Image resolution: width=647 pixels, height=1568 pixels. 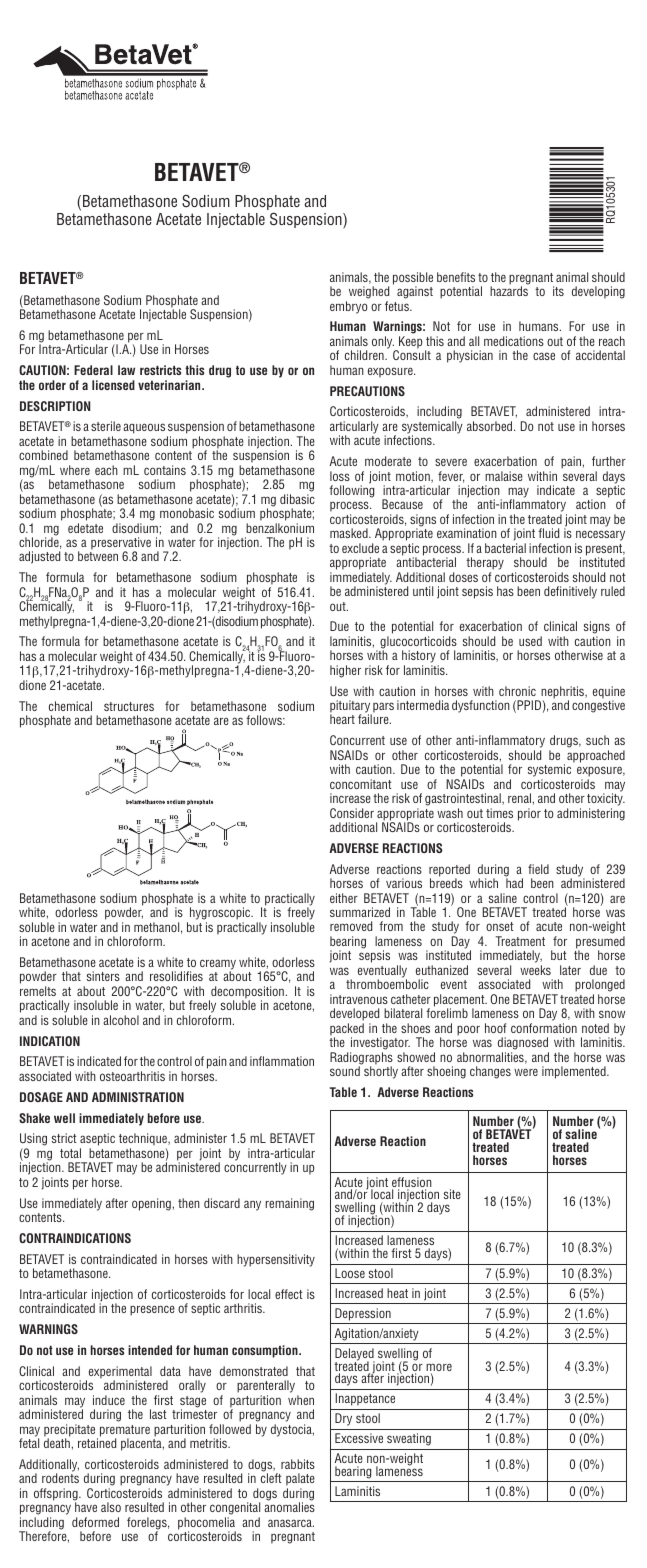 I want to click on medications, so click(x=514, y=341).
